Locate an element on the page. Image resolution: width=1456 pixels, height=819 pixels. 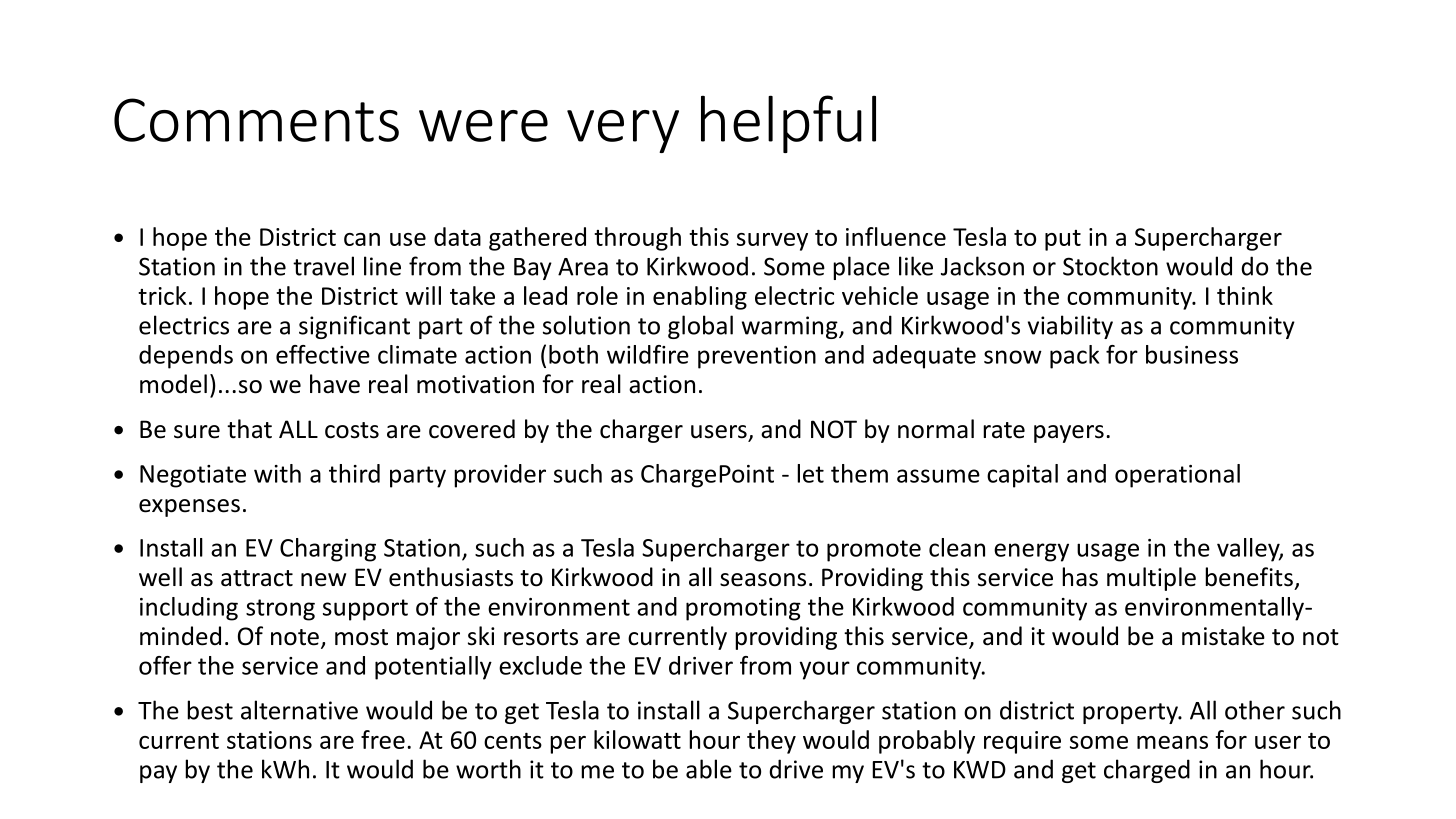
free is located at coordinates (383, 739).
